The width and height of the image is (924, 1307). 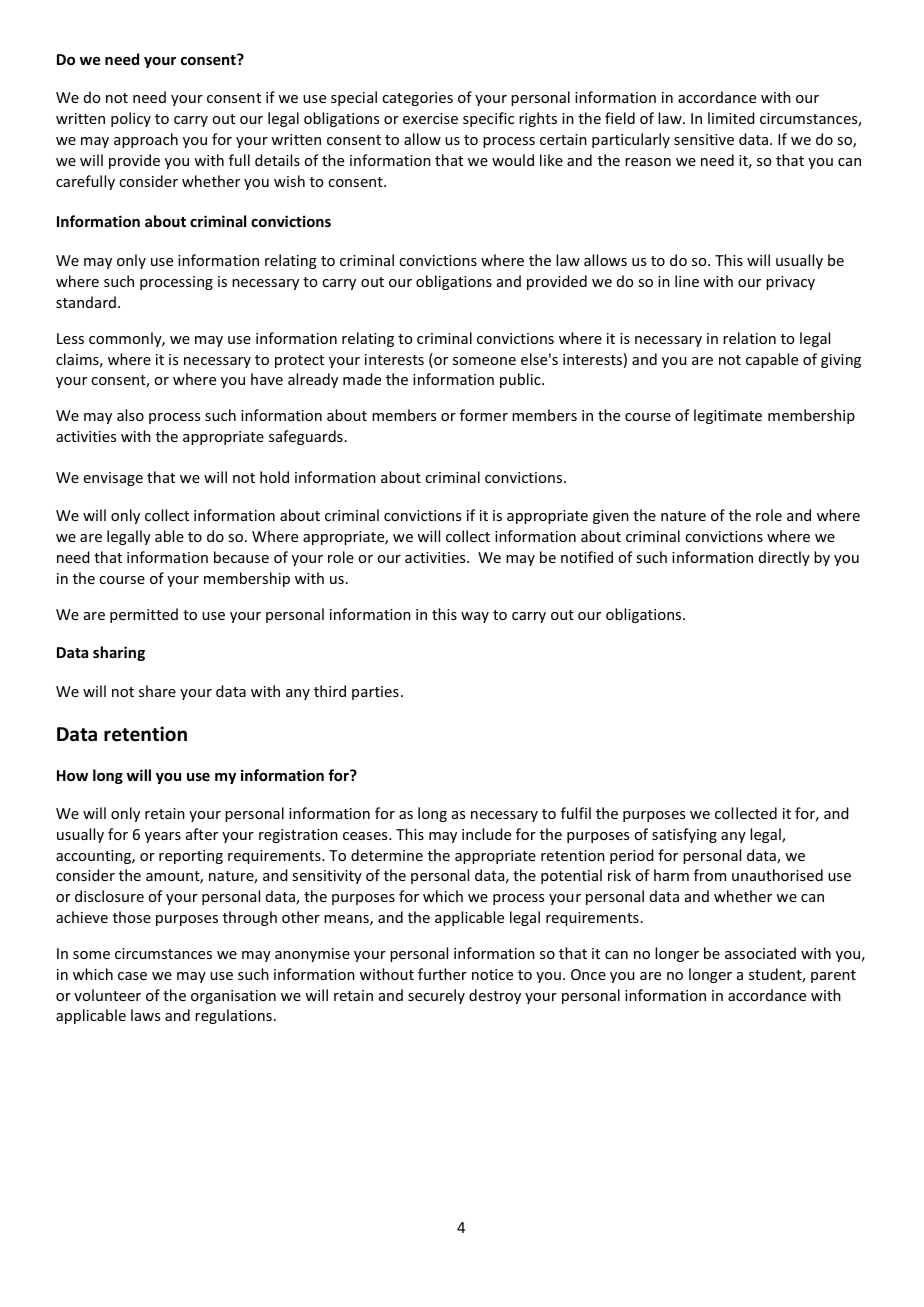 I want to click on because, so click(x=241, y=557).
